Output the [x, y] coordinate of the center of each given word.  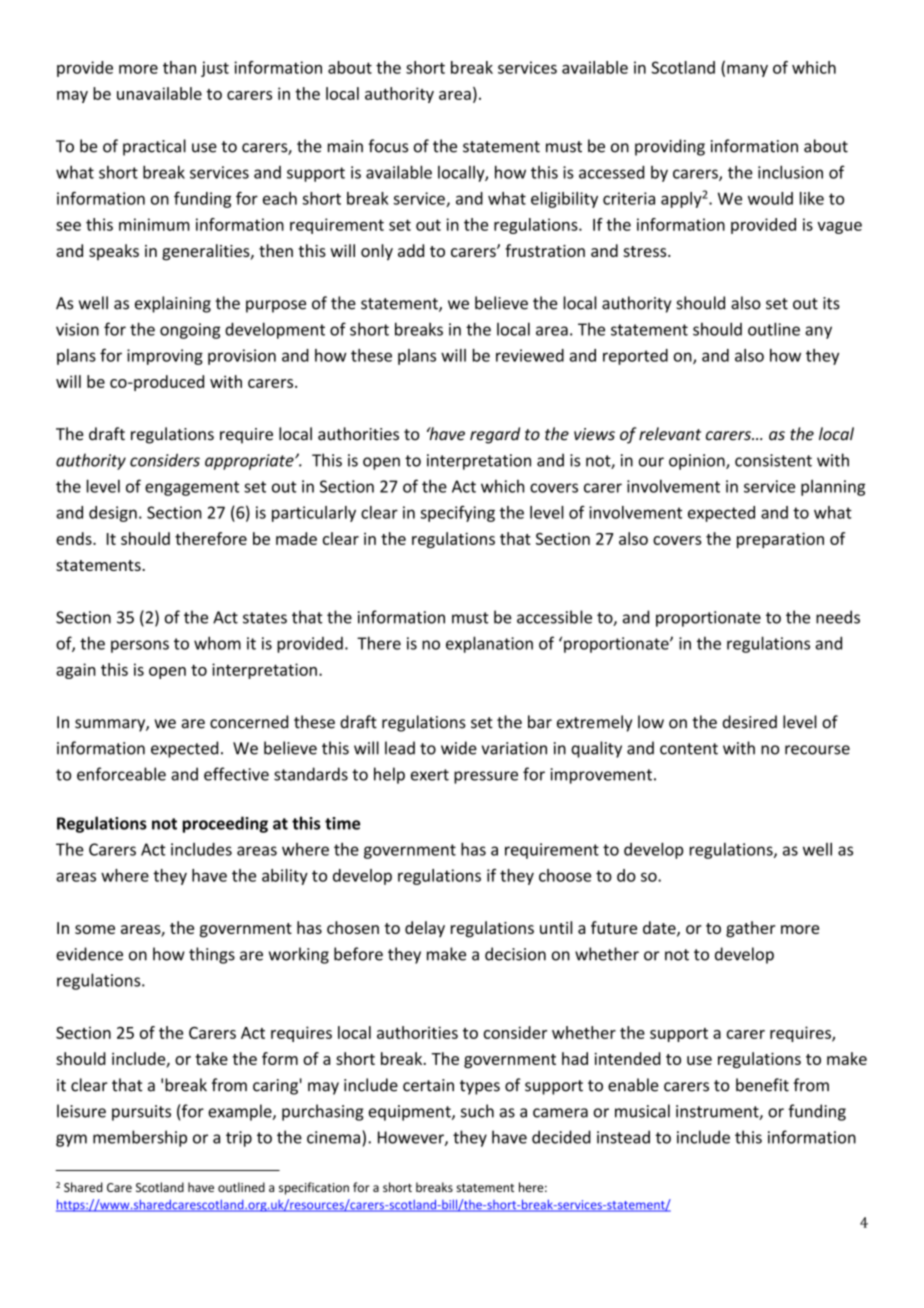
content [689, 749]
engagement [192, 488]
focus [388, 146]
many [747, 71]
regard [495, 435]
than [179, 67]
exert [430, 775]
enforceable [121, 774]
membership [140, 1138]
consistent [773, 460]
